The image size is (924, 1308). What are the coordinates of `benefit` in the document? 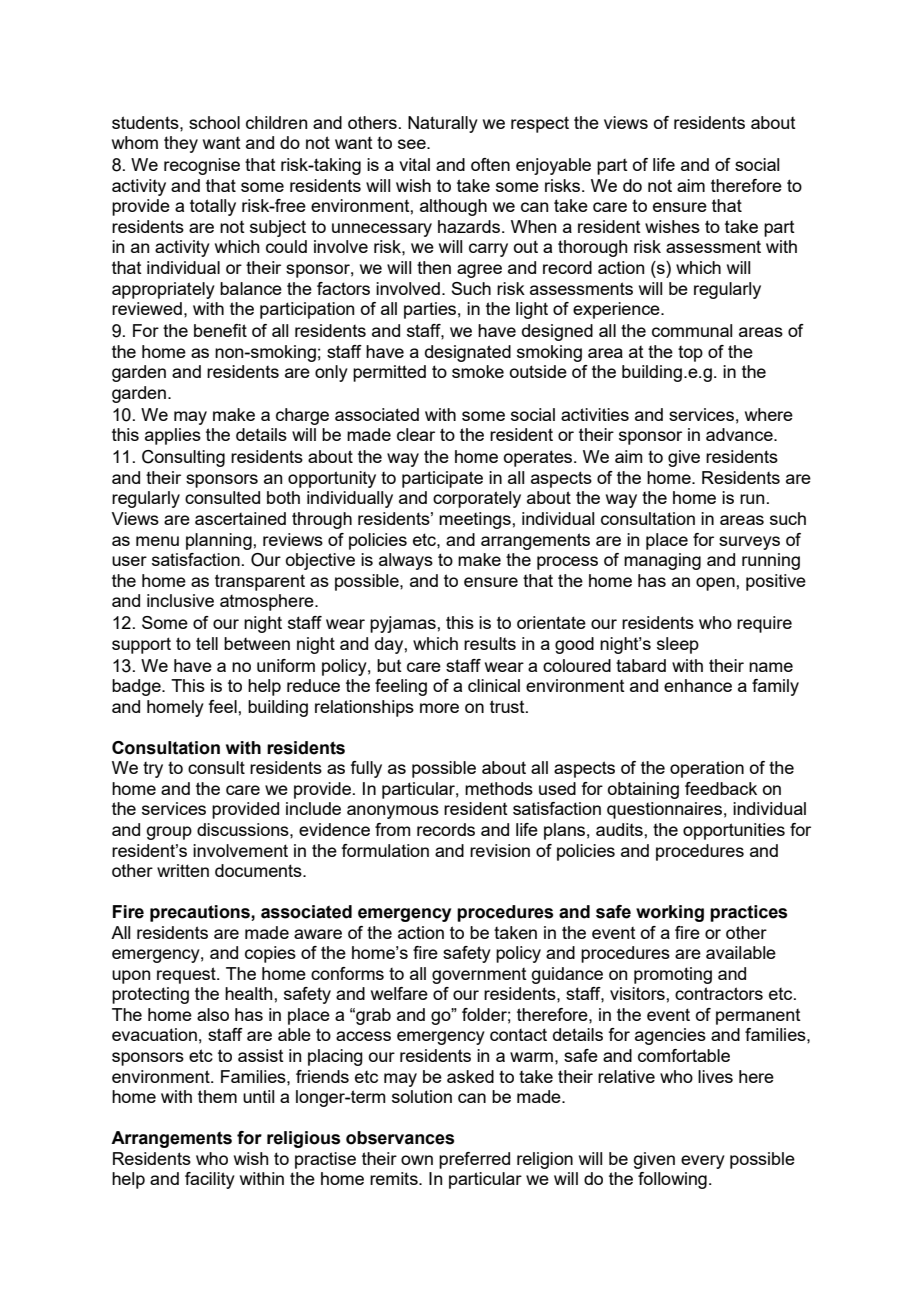 It's located at (220, 330).
